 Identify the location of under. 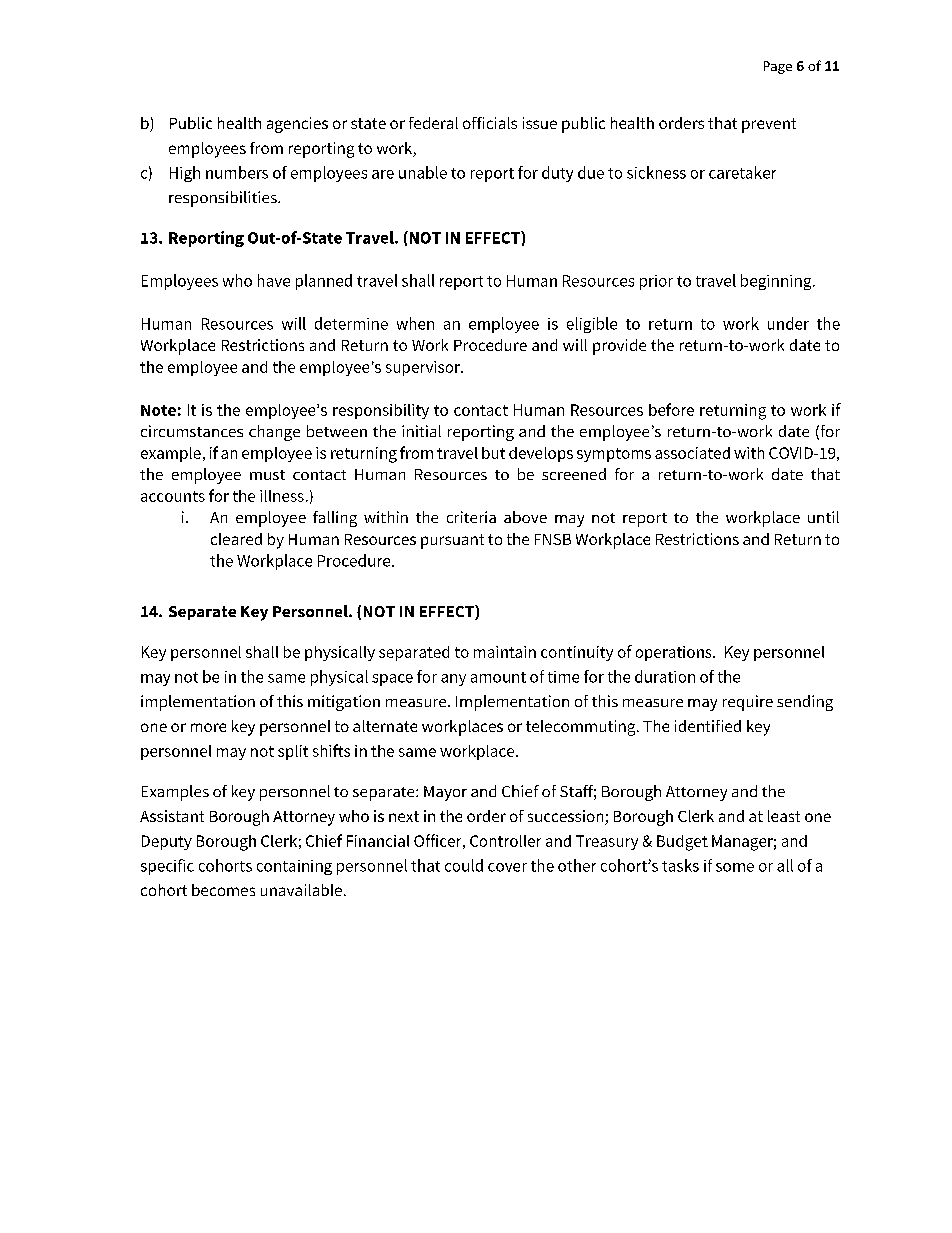
(788, 323).
